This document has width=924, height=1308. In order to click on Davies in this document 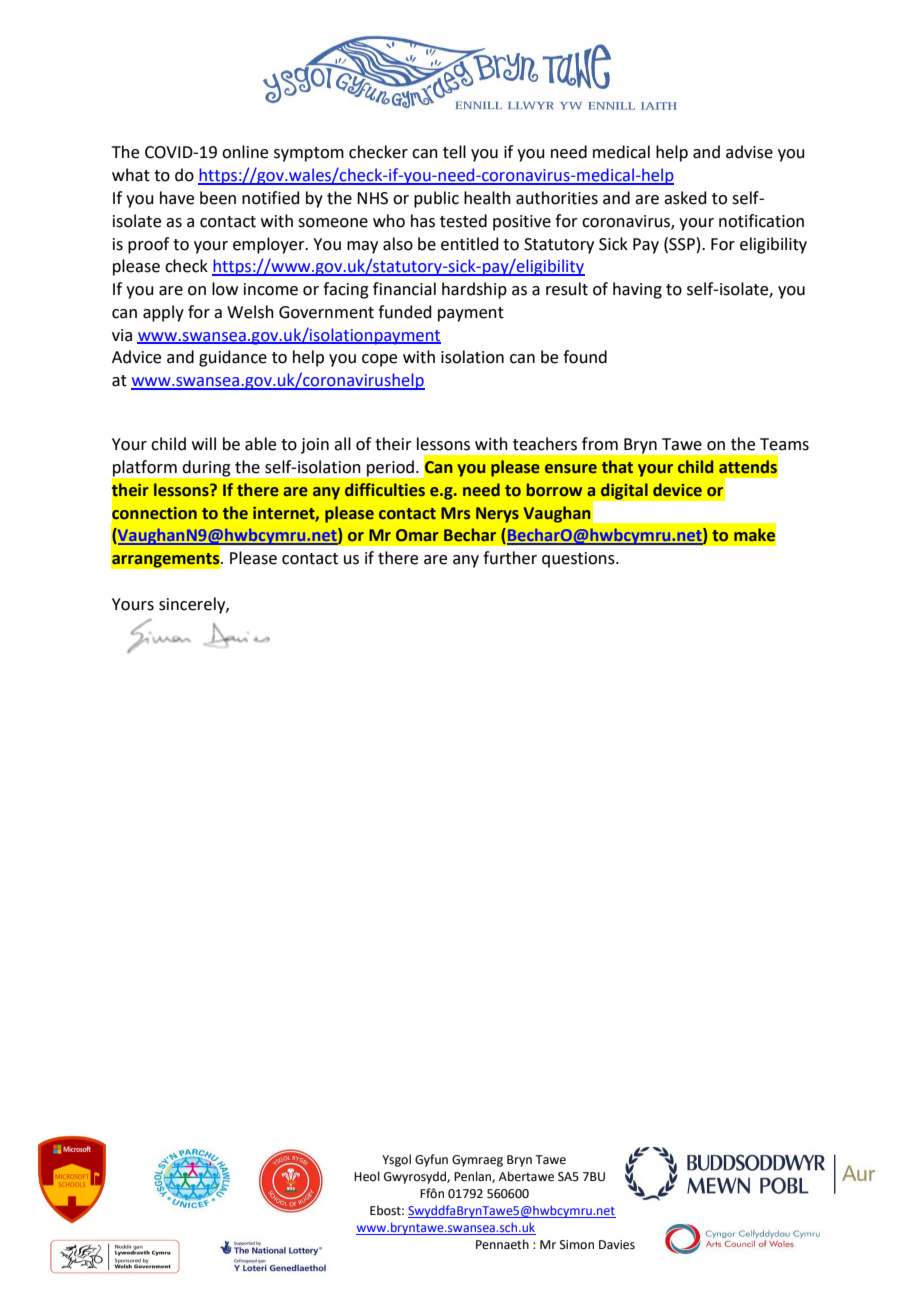, I will do `click(617, 1245)`.
